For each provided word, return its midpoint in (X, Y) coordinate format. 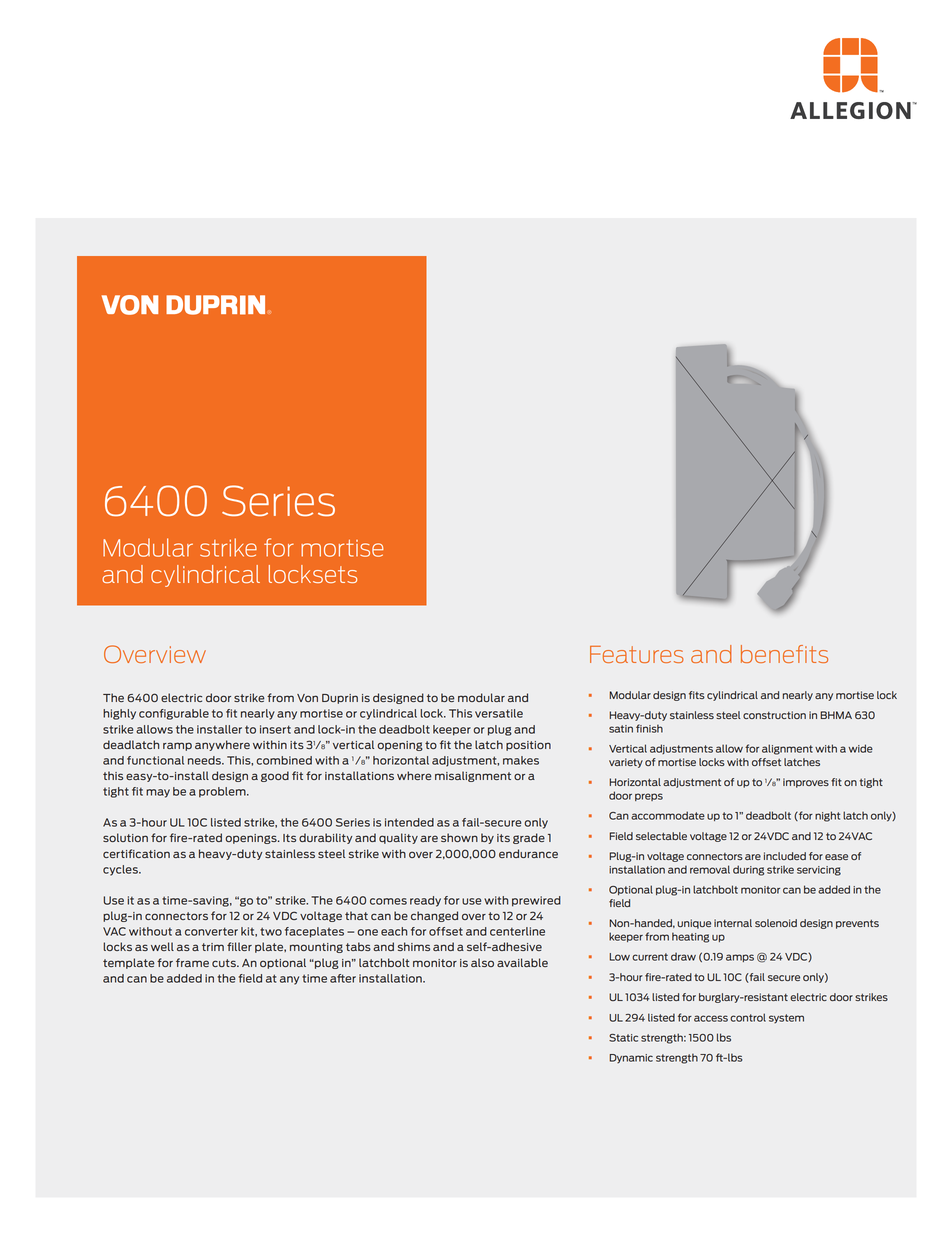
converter (211, 931)
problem (223, 792)
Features (637, 654)
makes (521, 760)
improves (806, 783)
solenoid (776, 923)
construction (774, 715)
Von (307, 698)
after (343, 978)
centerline (517, 931)
